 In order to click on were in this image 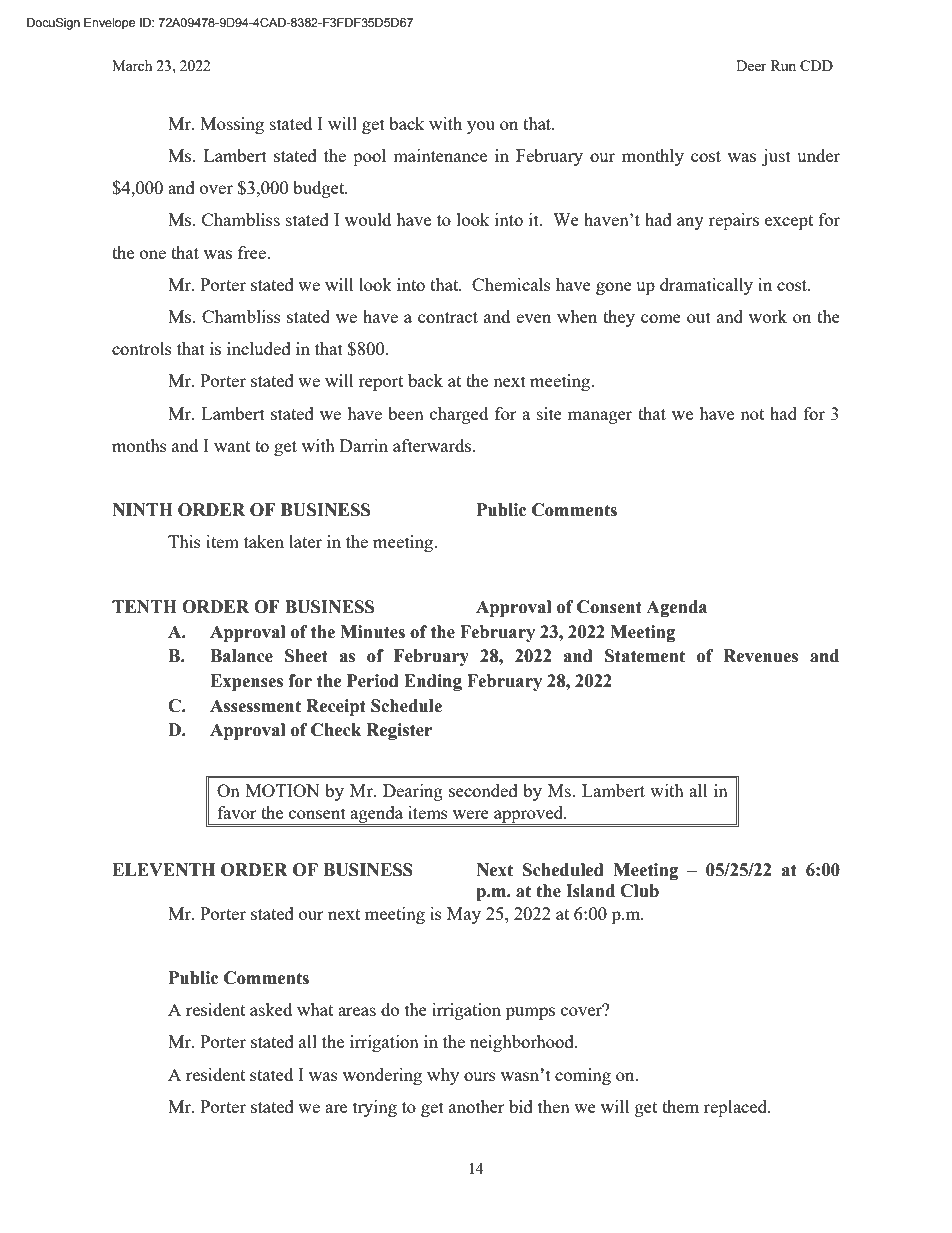, I will do `click(471, 814)`.
